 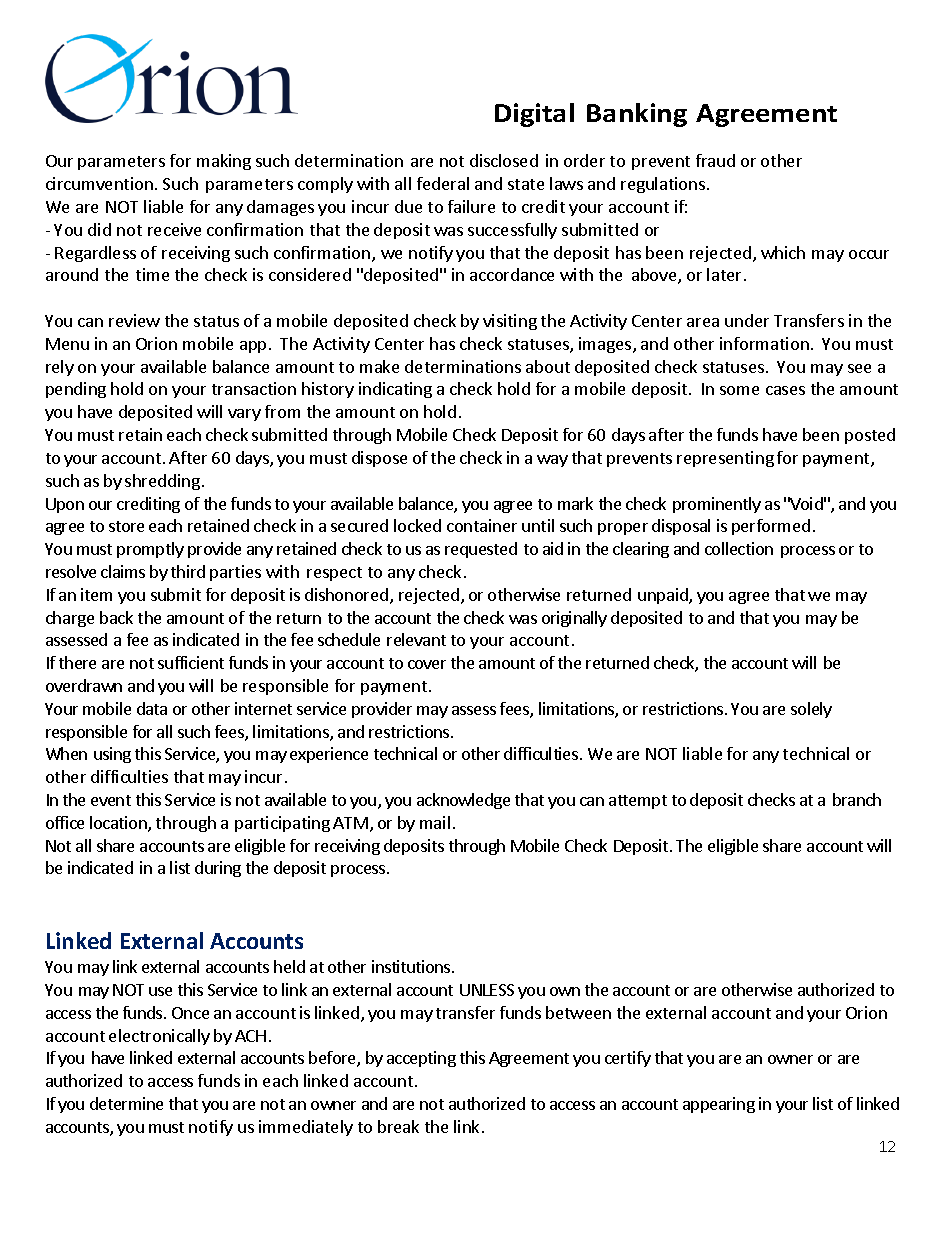 What do you see at coordinates (715, 160) in the screenshot?
I see `fraud` at bounding box center [715, 160].
